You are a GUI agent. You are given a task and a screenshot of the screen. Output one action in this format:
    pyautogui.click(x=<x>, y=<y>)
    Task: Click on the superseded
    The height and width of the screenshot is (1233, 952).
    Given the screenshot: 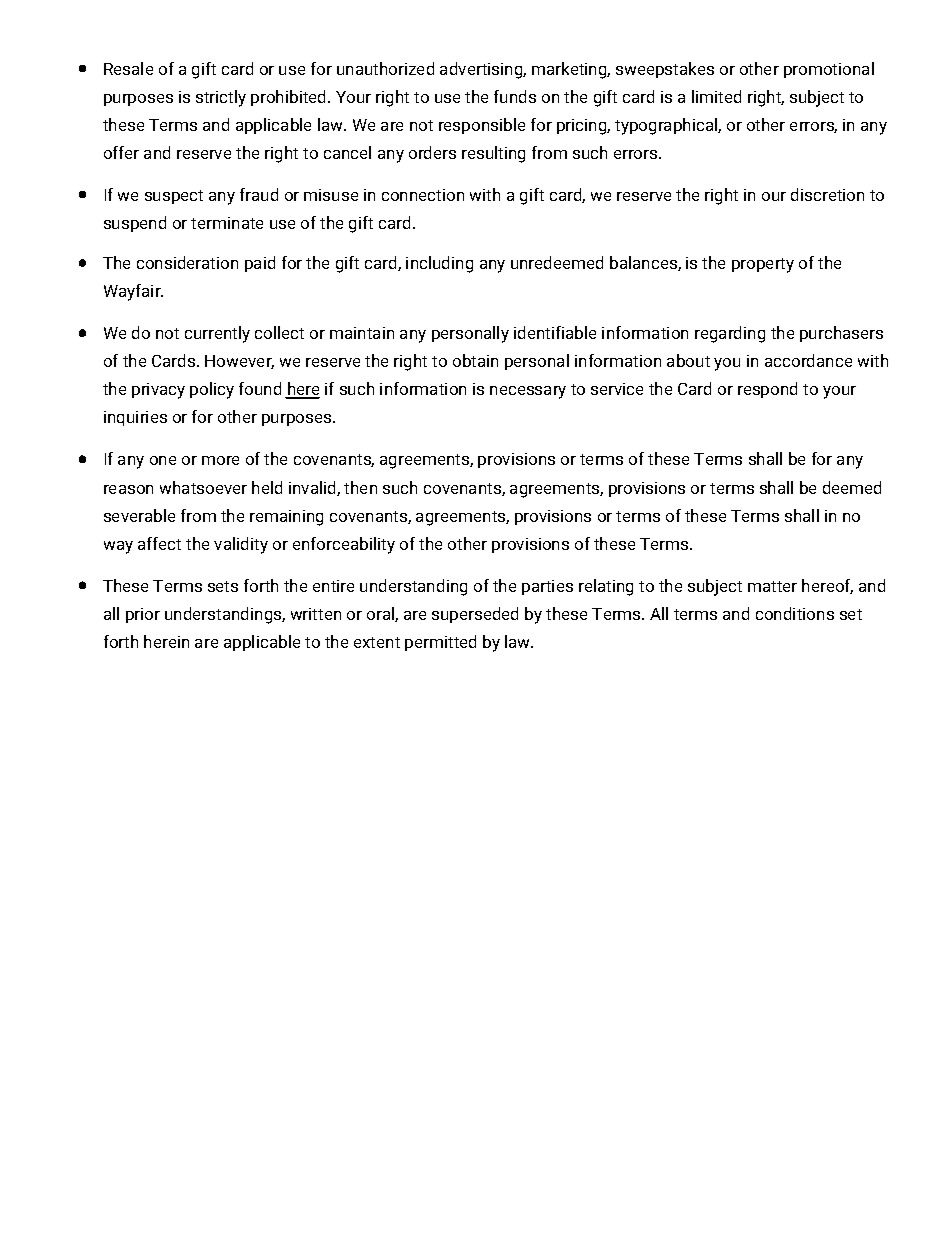 What is the action you would take?
    pyautogui.click(x=475, y=615)
